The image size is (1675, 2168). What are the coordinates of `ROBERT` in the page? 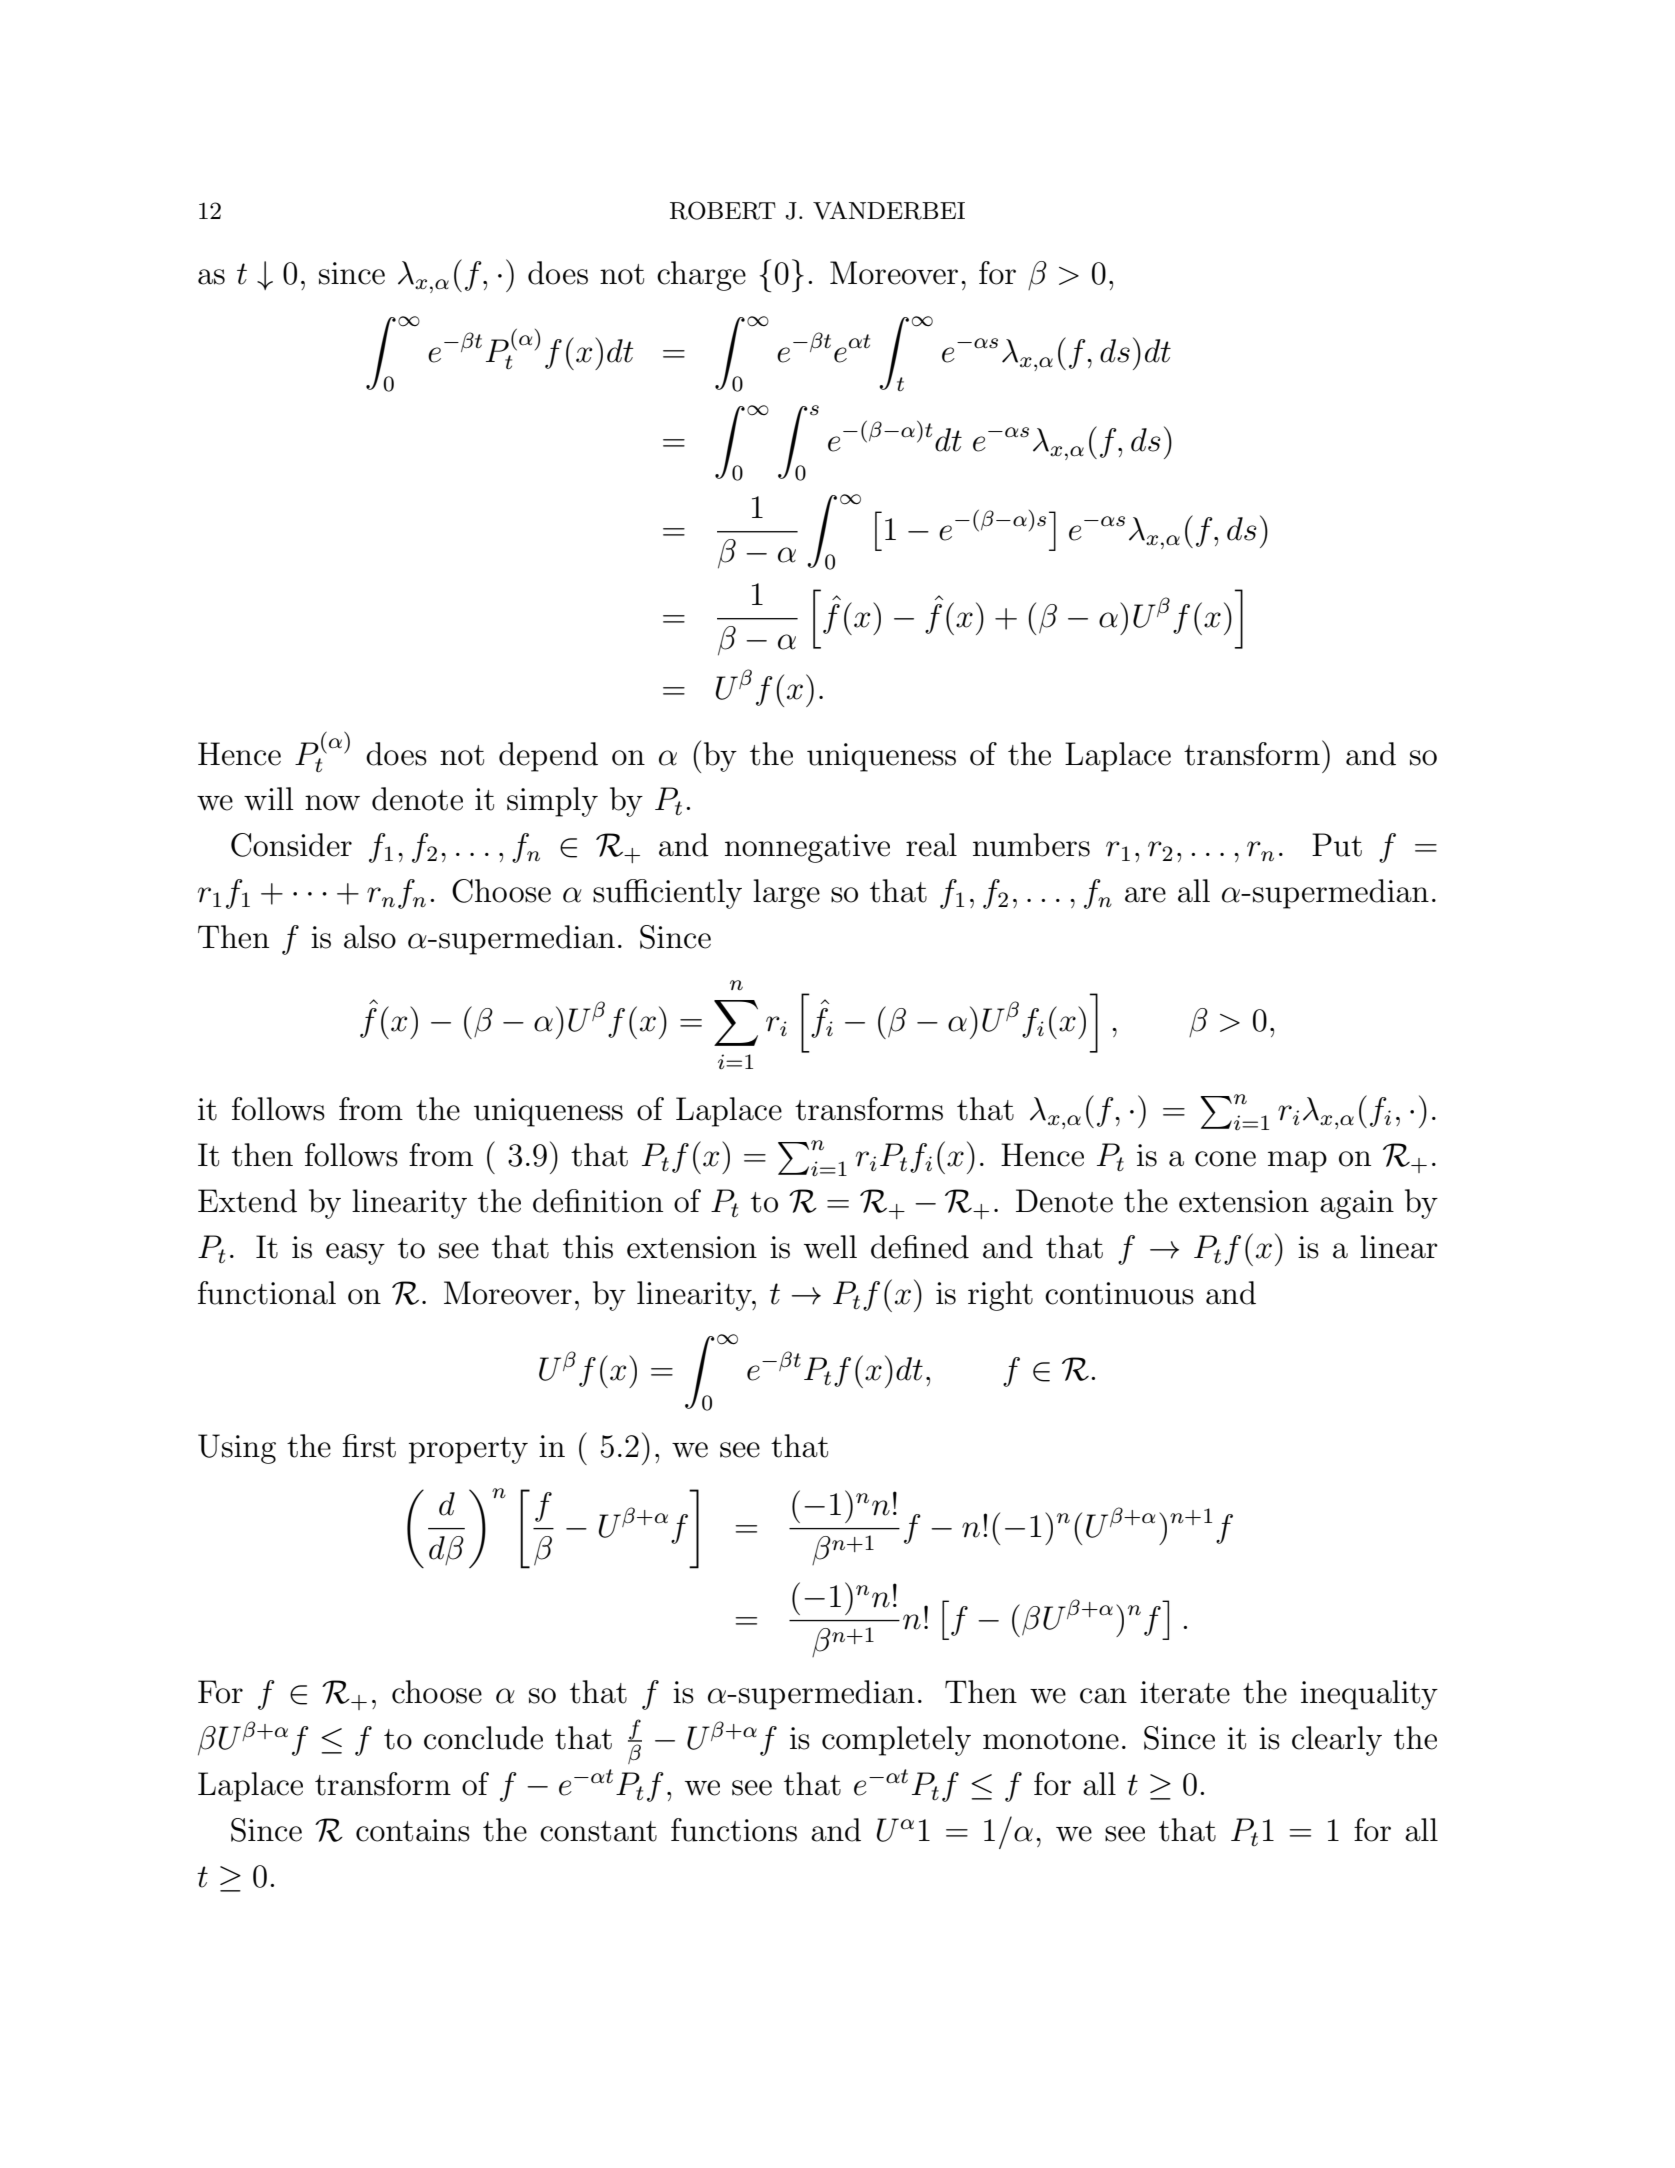 It's located at (723, 210).
